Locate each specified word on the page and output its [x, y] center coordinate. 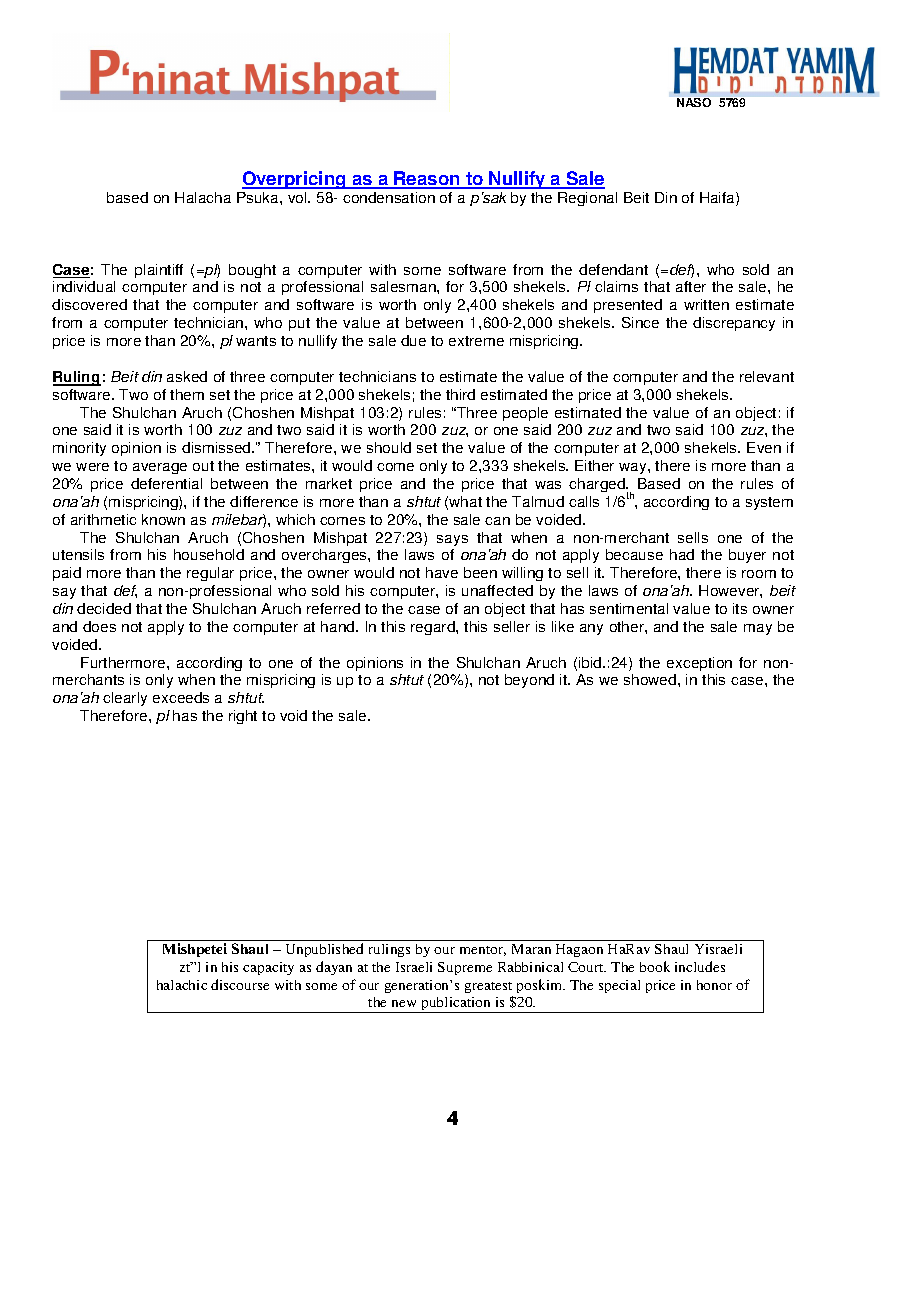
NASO [694, 102]
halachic [182, 985]
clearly [125, 699]
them [187, 394]
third [460, 394]
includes [700, 966]
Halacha [203, 197]
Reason [427, 179]
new [404, 1003]
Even [764, 447]
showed [651, 679]
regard [434, 628]
